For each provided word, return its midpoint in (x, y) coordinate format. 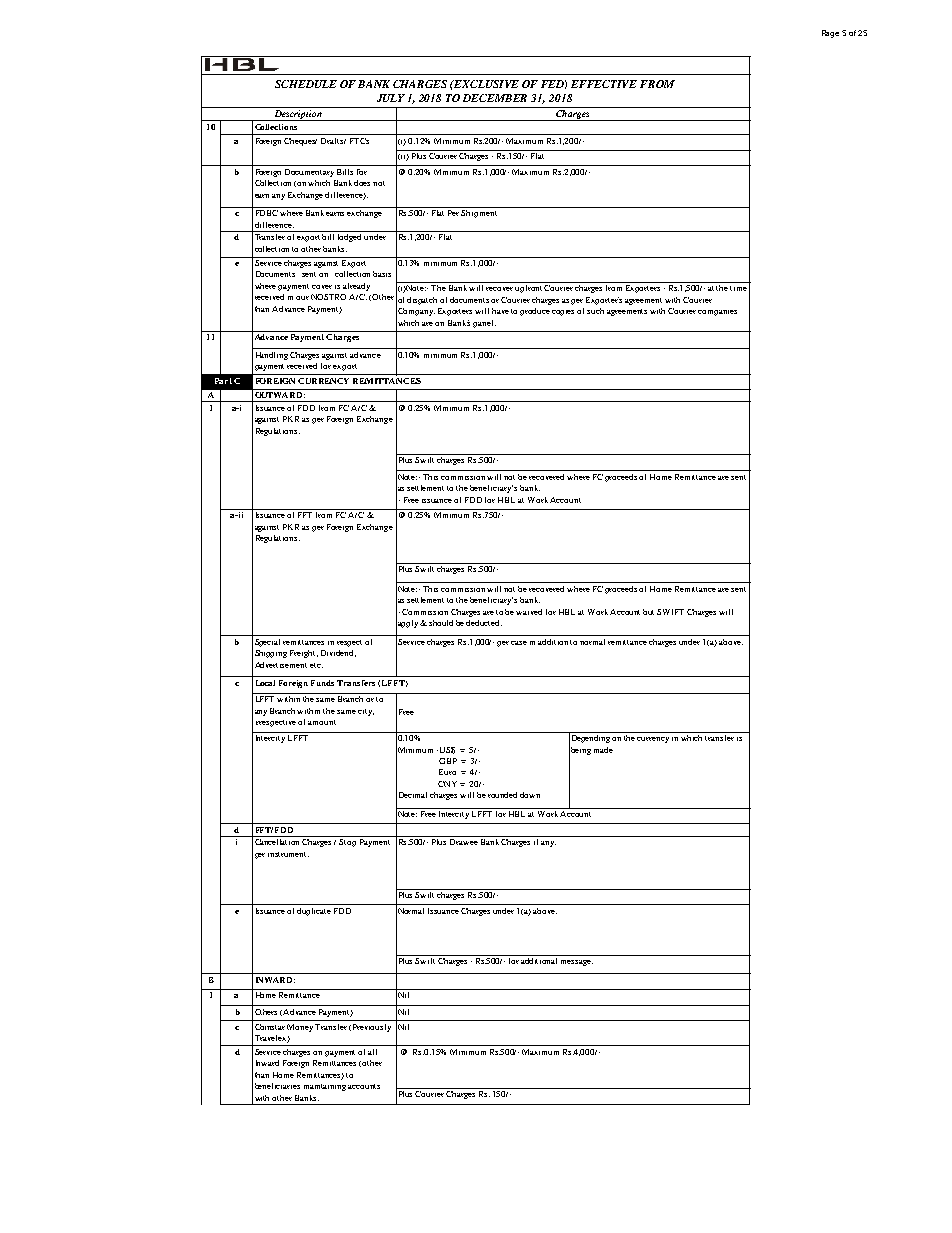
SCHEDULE (306, 84)
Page (830, 34)
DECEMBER (495, 98)
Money (300, 1028)
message (577, 963)
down (530, 795)
